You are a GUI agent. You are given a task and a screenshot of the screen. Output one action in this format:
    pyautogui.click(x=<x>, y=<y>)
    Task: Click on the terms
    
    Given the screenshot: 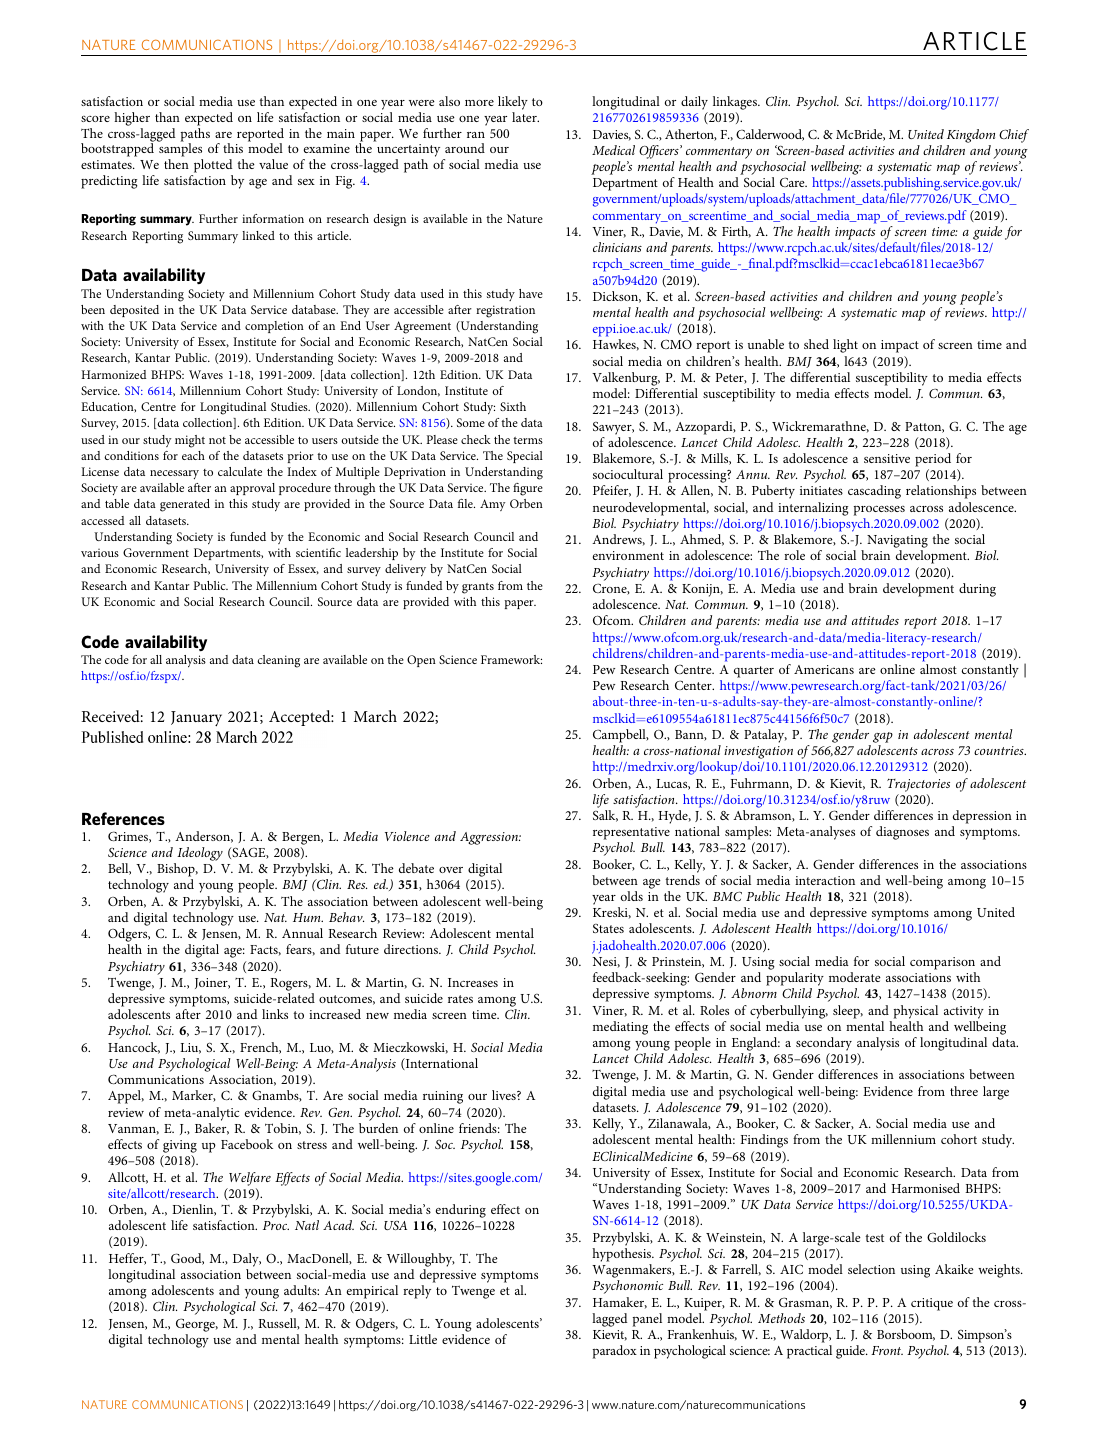 What is the action you would take?
    pyautogui.click(x=528, y=440)
